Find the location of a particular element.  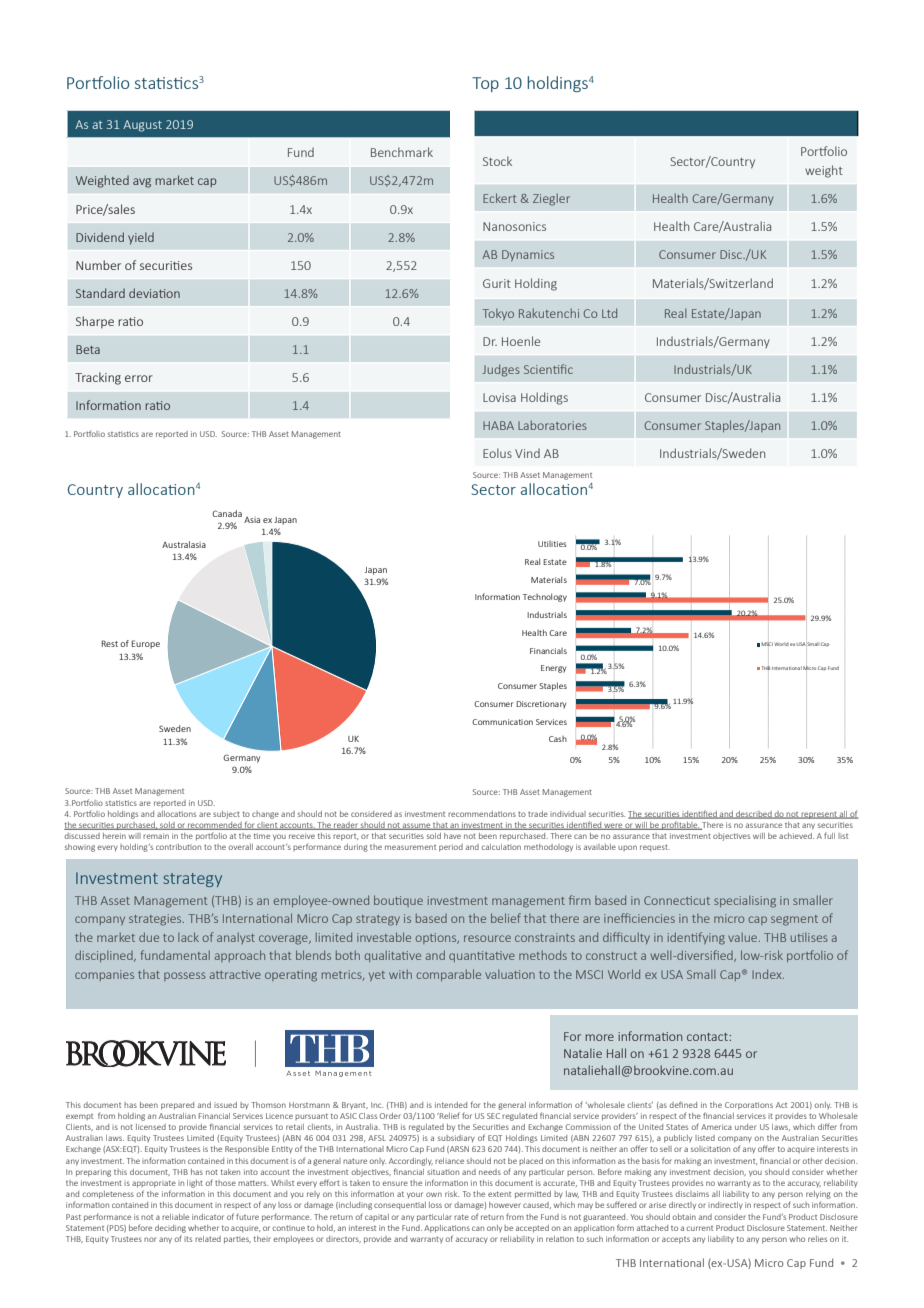

Ziegler is located at coordinates (551, 199).
